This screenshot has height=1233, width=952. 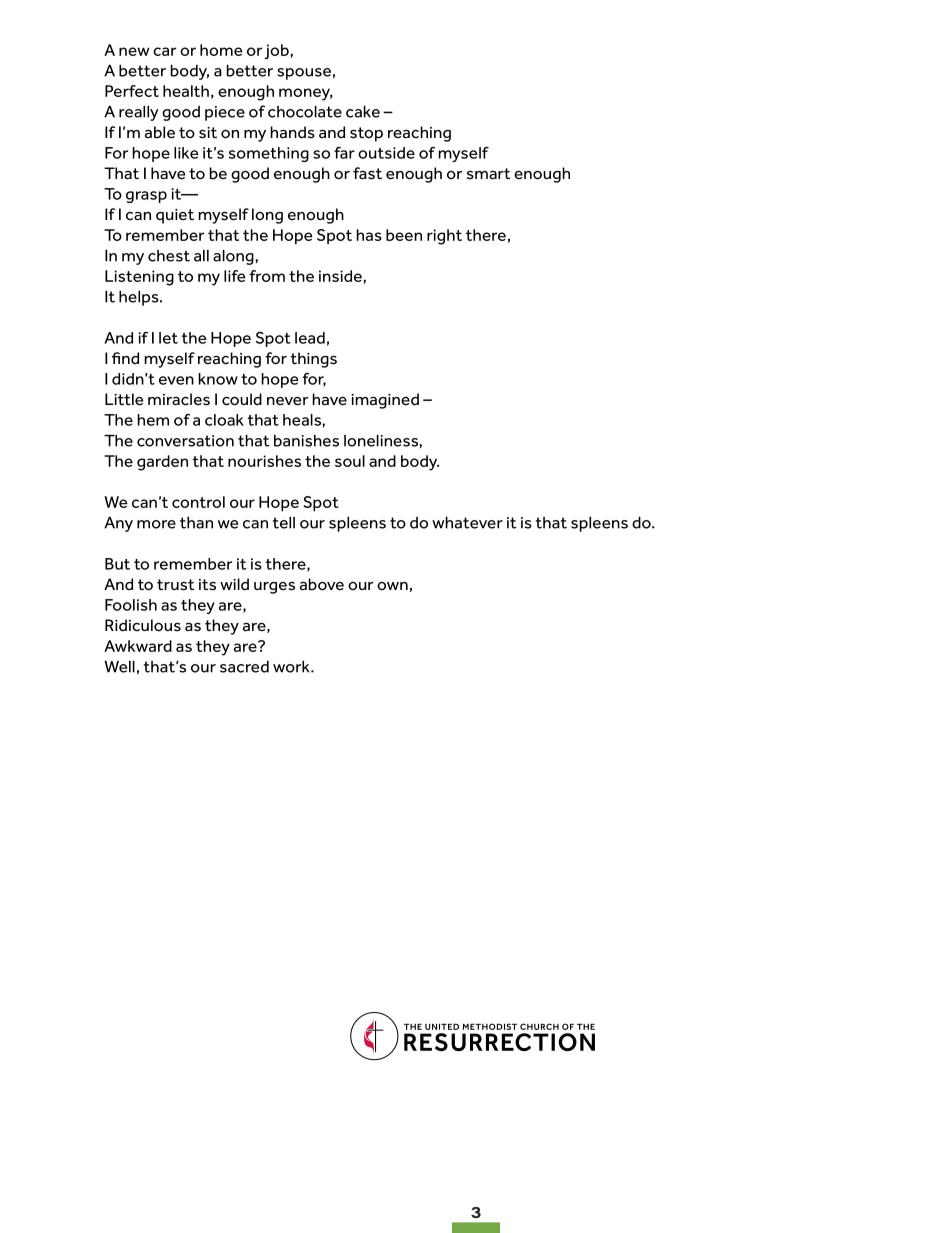 I want to click on work, so click(x=292, y=667).
